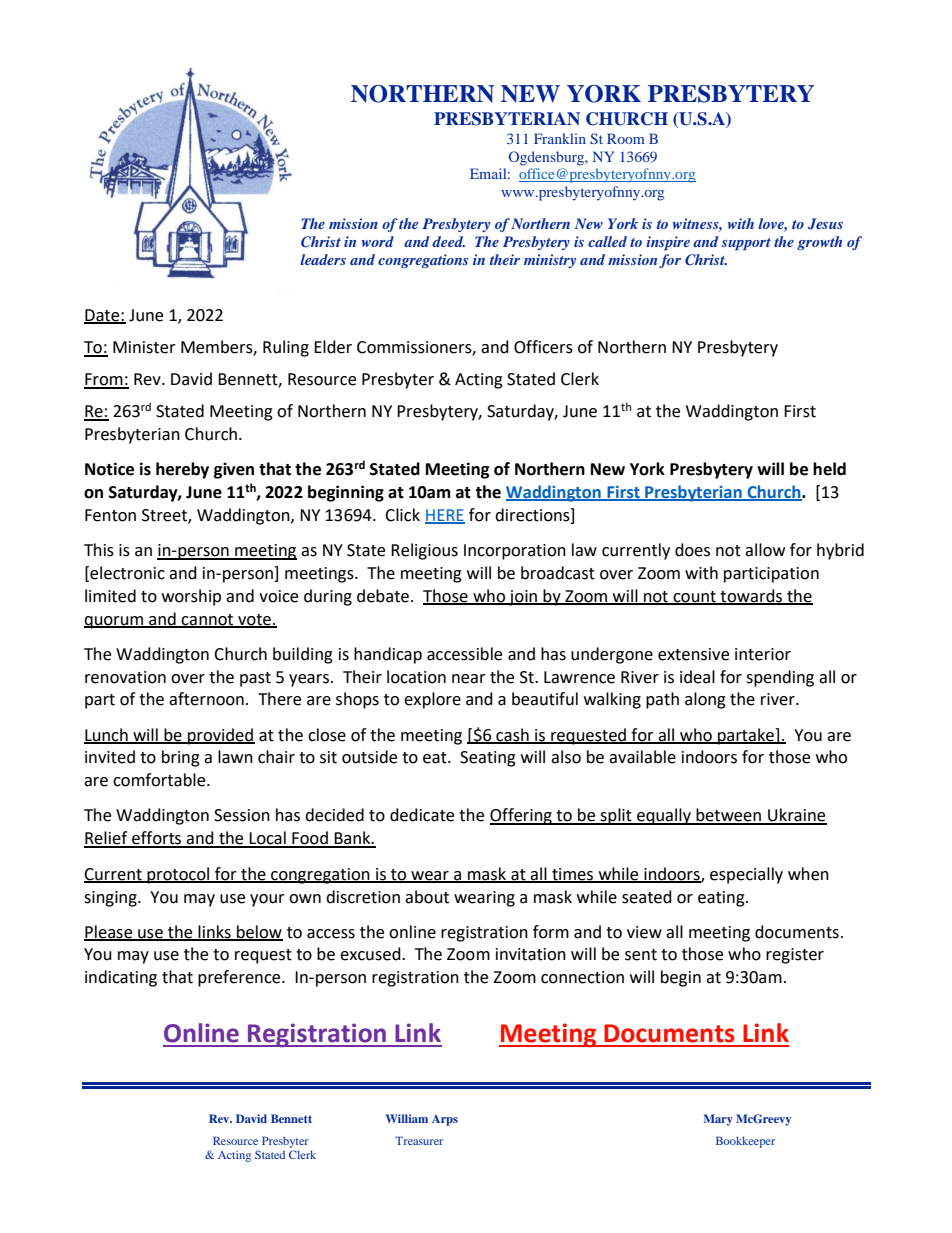 The height and width of the screenshot is (1233, 952). What do you see at coordinates (445, 1120) in the screenshot?
I see `Arps` at bounding box center [445, 1120].
